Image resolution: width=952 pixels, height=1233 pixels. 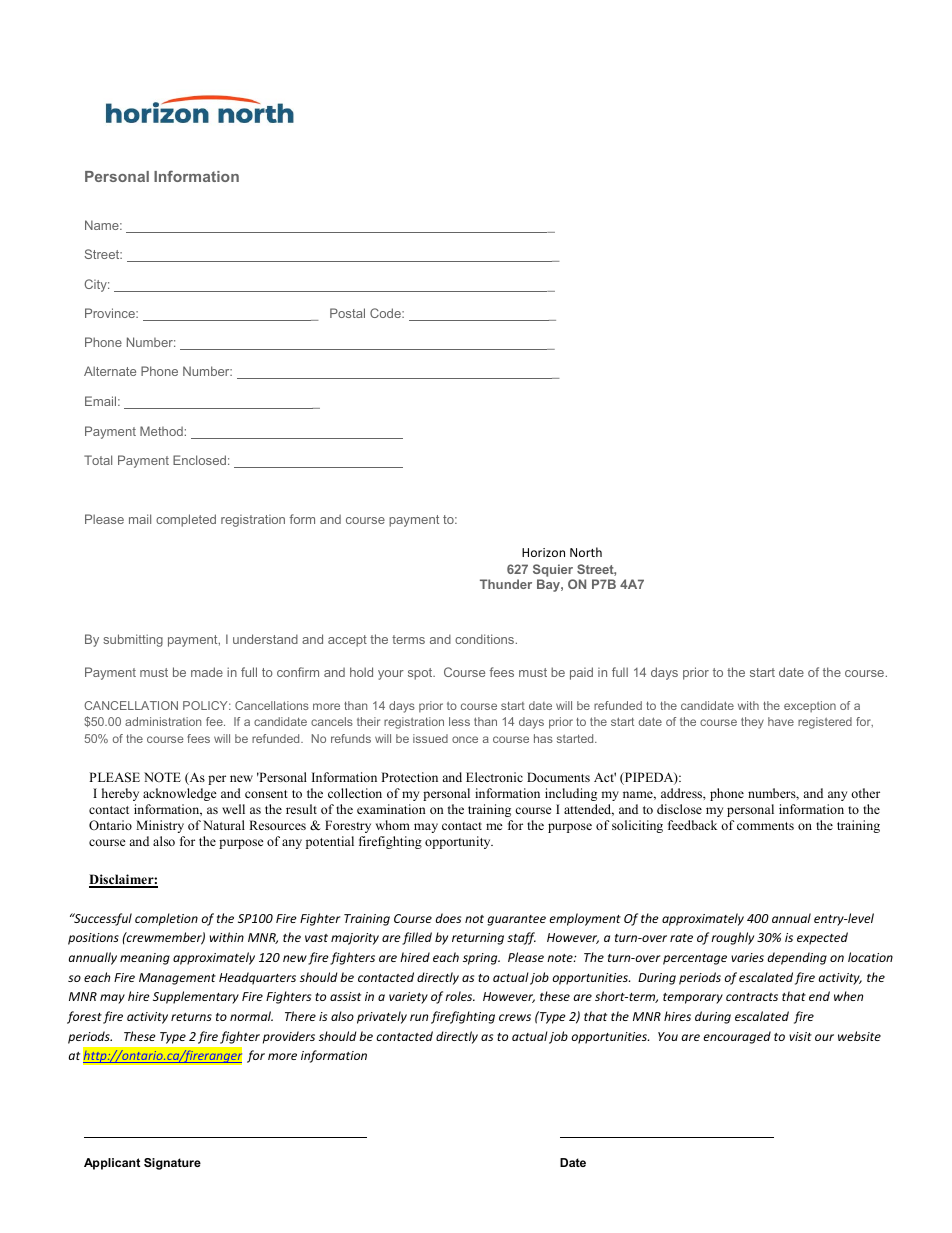 What do you see at coordinates (163, 721) in the screenshot?
I see `administration` at bounding box center [163, 721].
